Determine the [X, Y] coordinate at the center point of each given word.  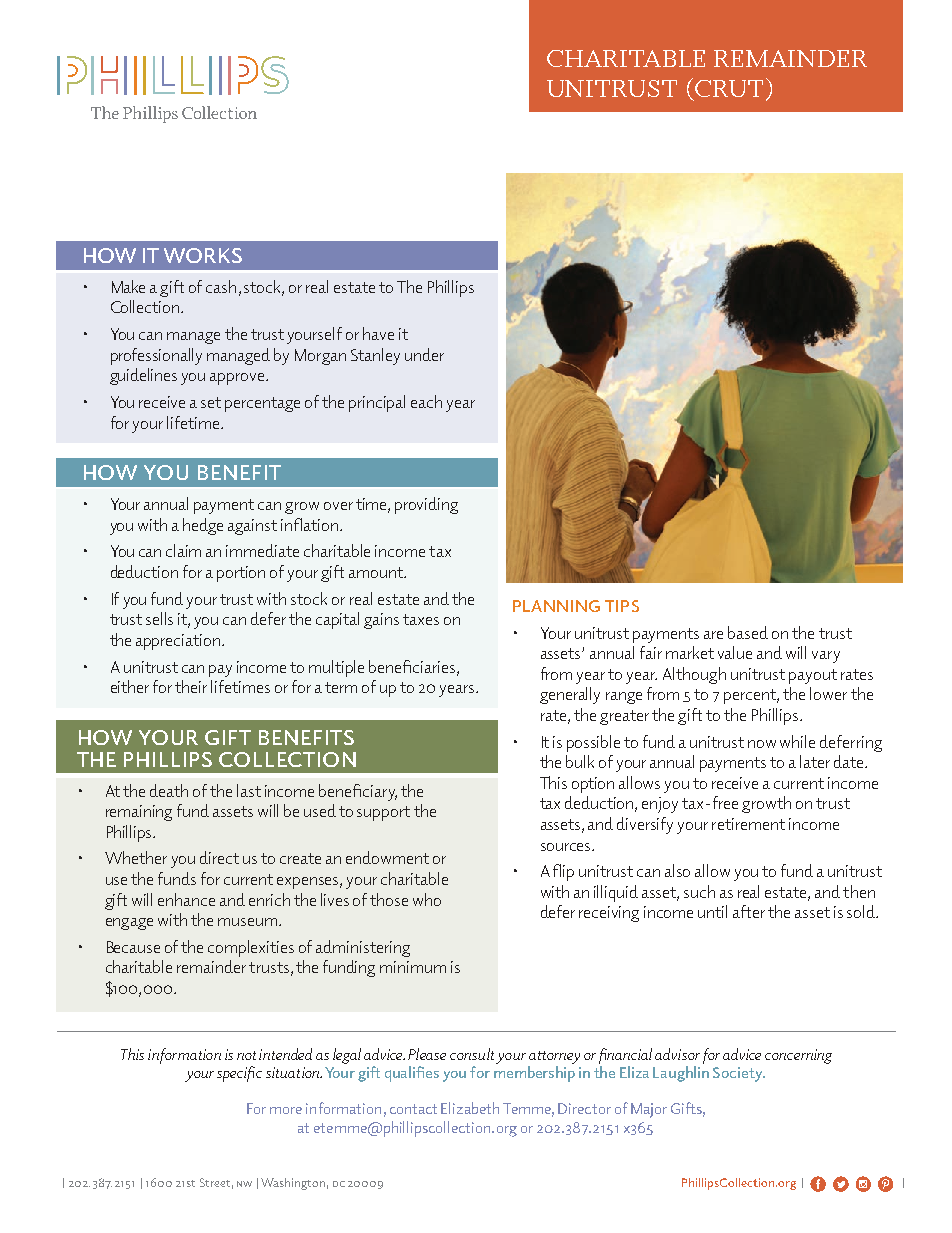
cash [221, 286]
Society [739, 1074]
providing [426, 505]
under [424, 354]
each [426, 401]
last [249, 790]
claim [183, 550]
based [748, 632]
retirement [748, 824]
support [383, 813]
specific [239, 1074]
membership [534, 1074]
